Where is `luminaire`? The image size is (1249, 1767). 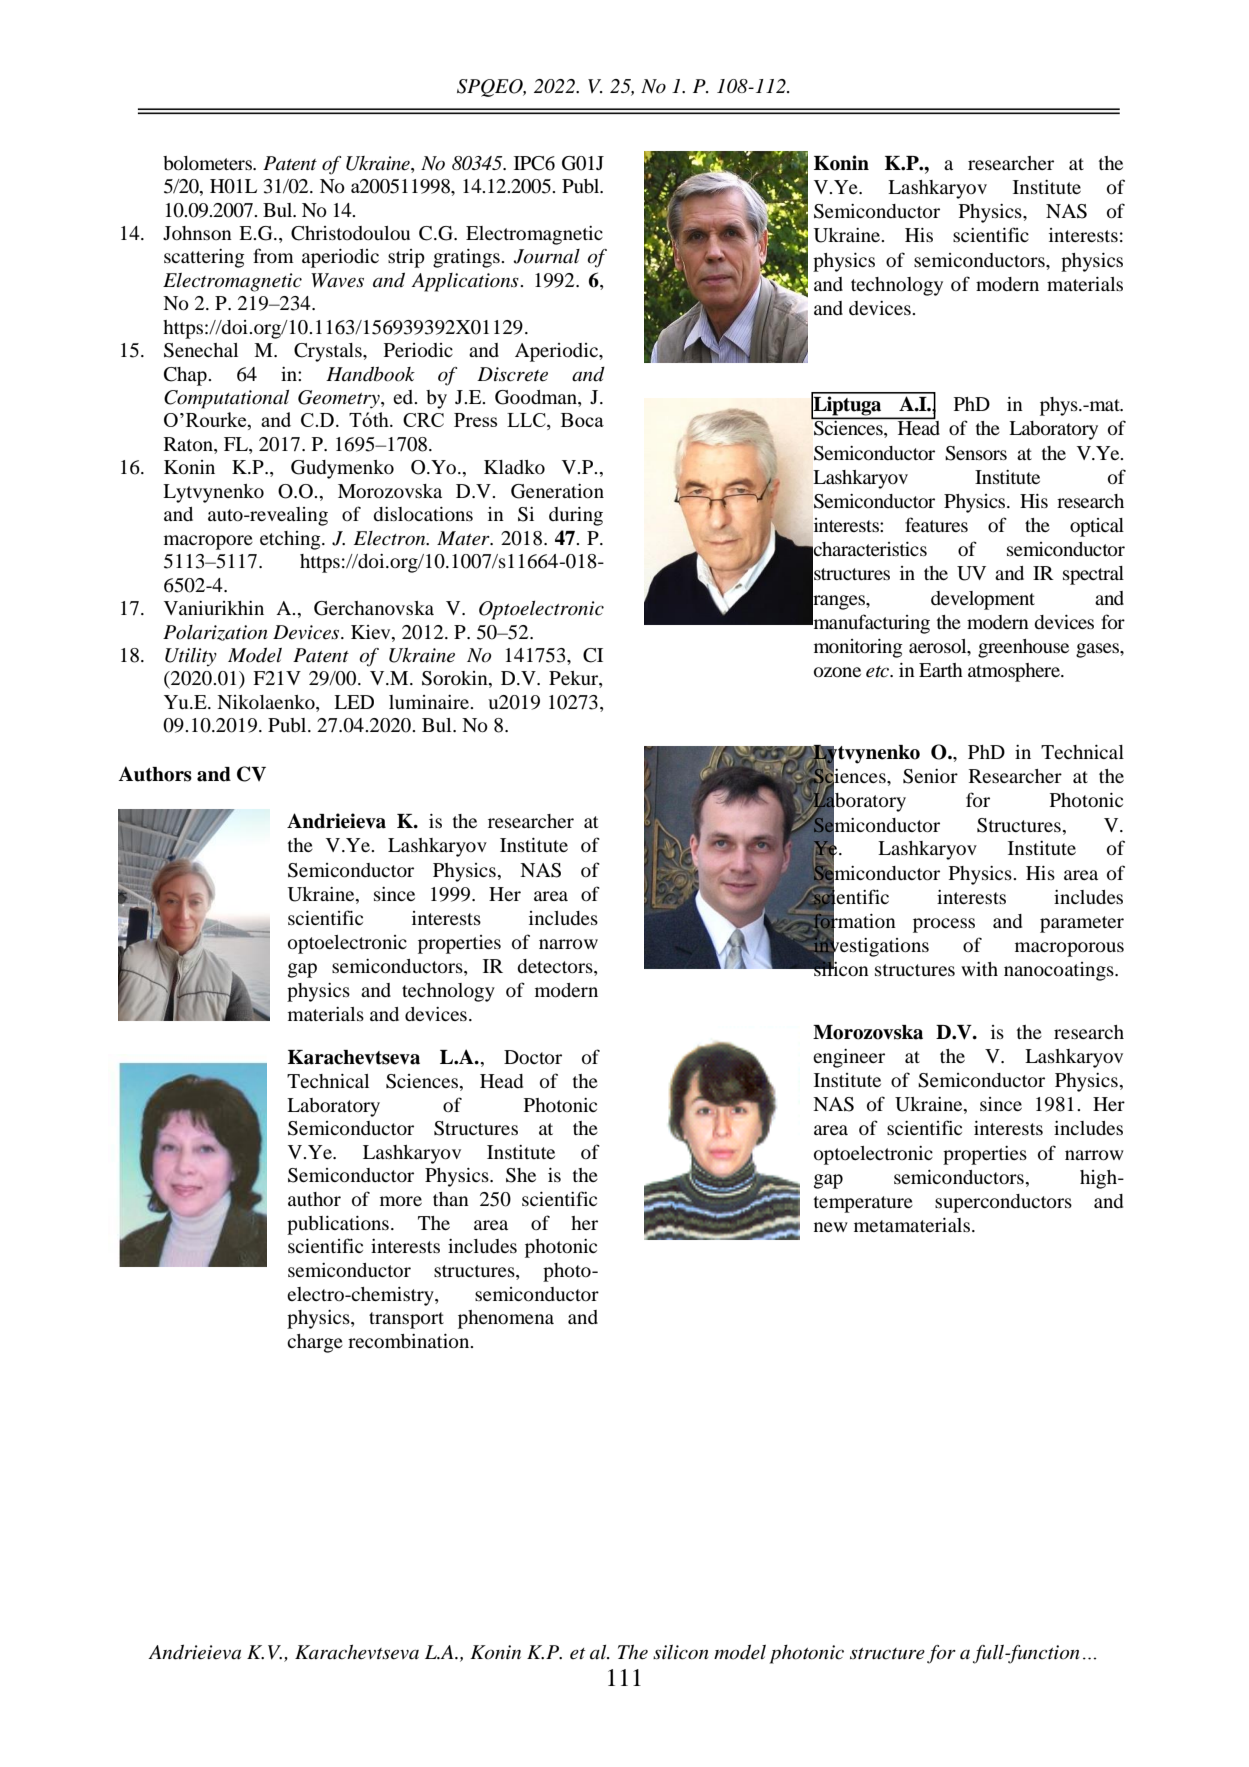 luminaire is located at coordinates (430, 702).
